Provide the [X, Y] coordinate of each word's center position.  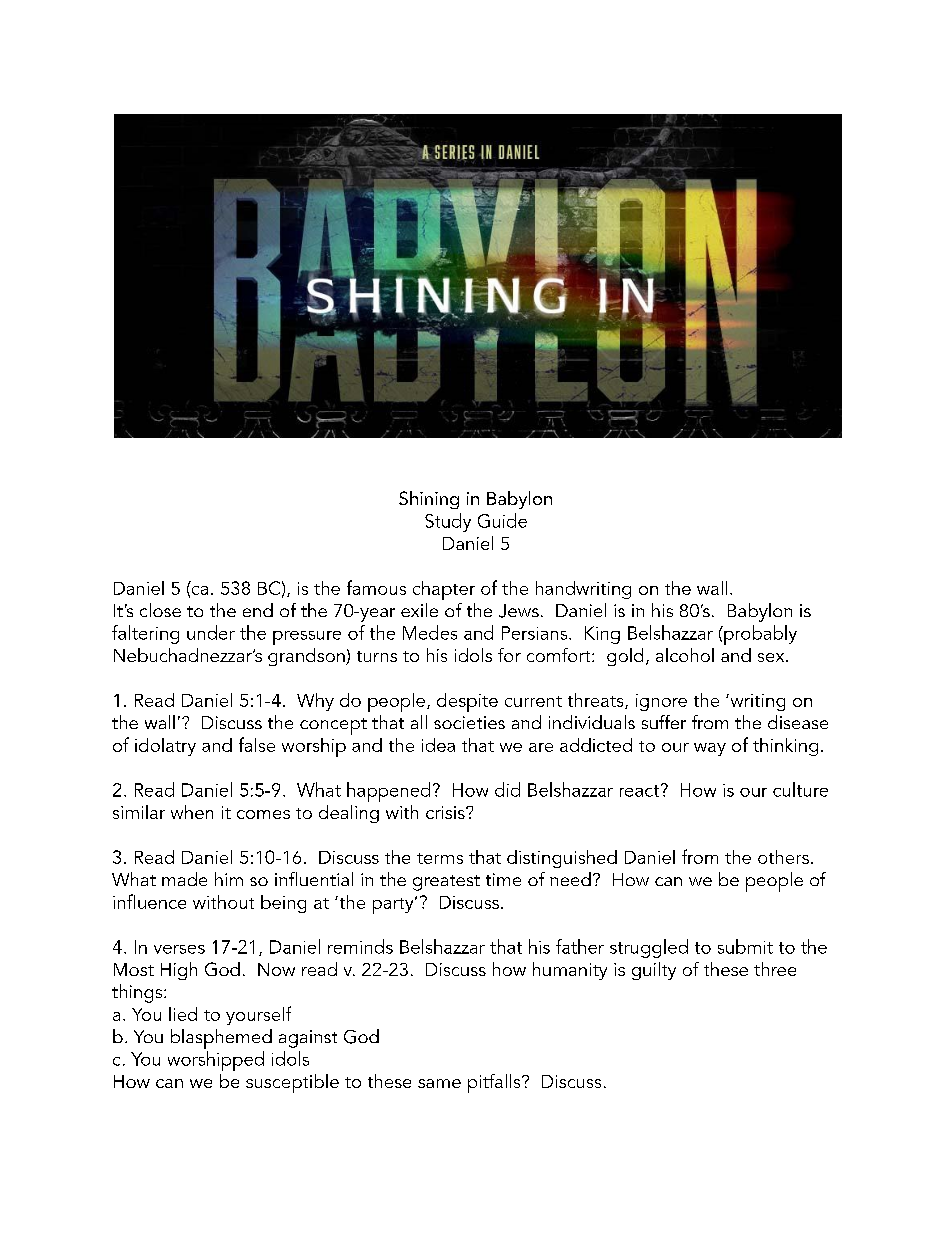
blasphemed [221, 1039]
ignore [661, 702]
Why [315, 702]
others [783, 857]
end [258, 610]
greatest [446, 883]
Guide [502, 520]
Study [448, 522]
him [229, 879]
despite [467, 702]
